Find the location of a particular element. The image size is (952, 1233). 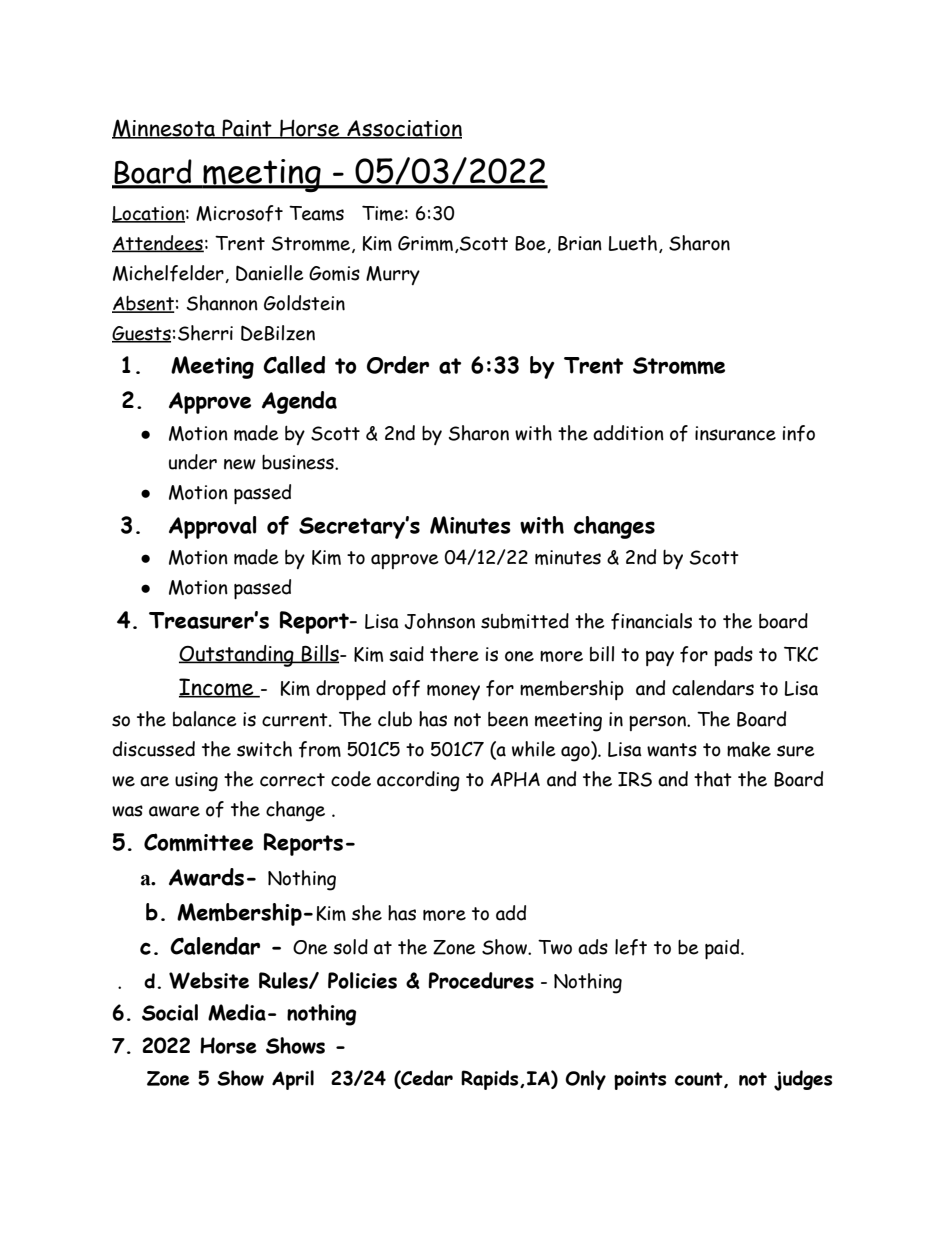

Order is located at coordinates (398, 365).
